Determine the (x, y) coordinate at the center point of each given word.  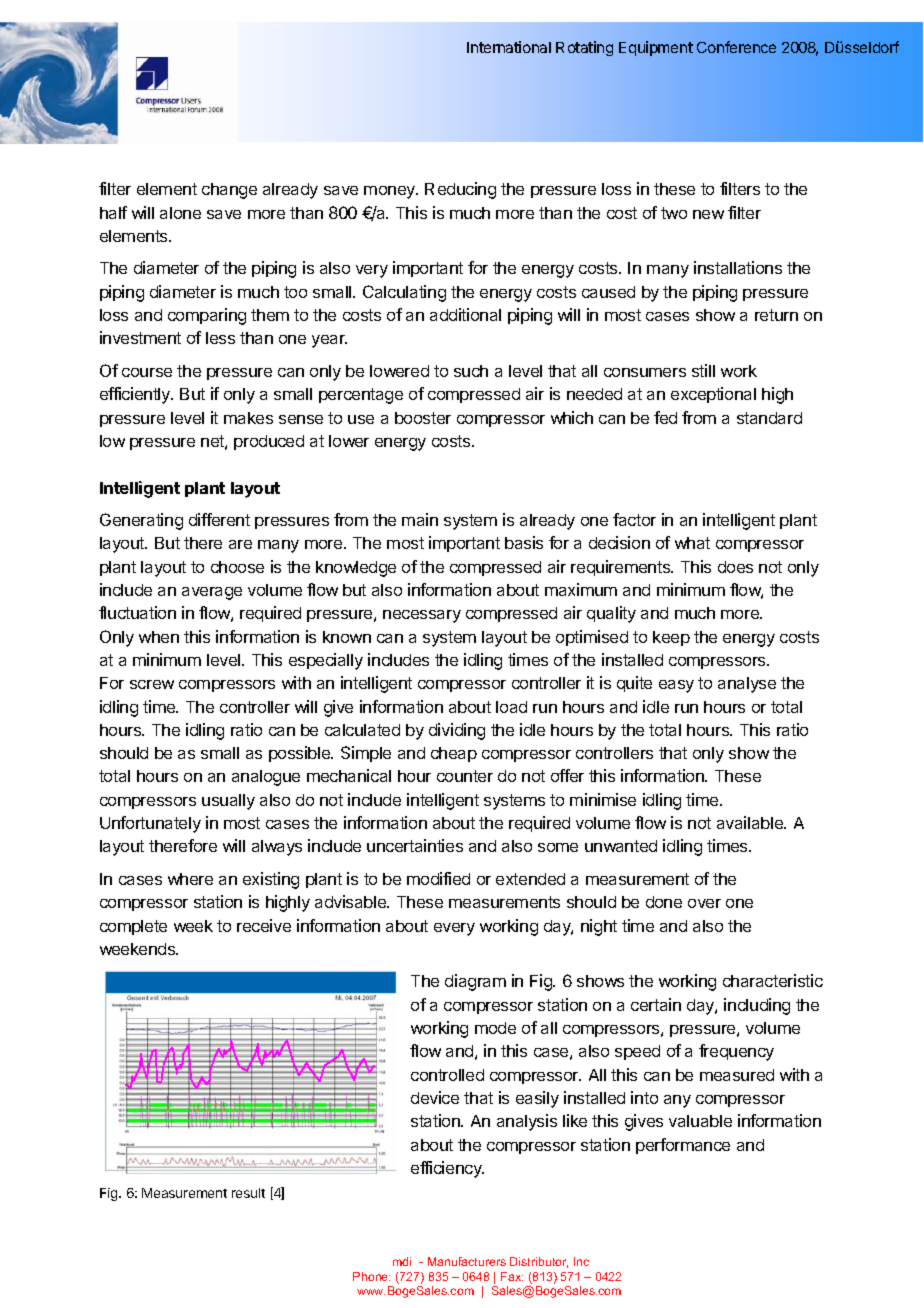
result (248, 1193)
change (229, 191)
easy (676, 686)
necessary (422, 616)
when (159, 637)
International (509, 47)
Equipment (656, 48)
